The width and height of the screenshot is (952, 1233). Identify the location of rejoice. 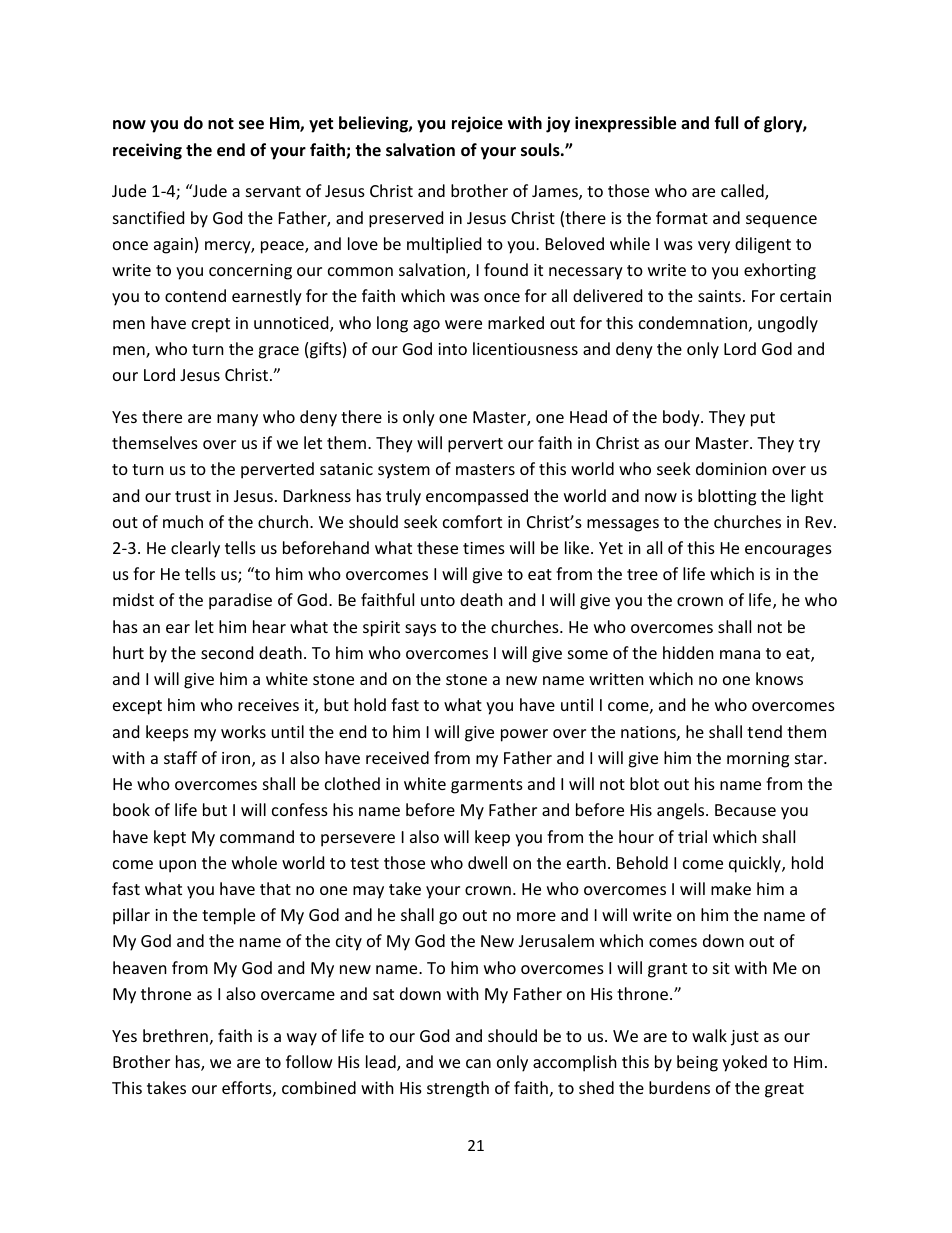
(477, 124).
